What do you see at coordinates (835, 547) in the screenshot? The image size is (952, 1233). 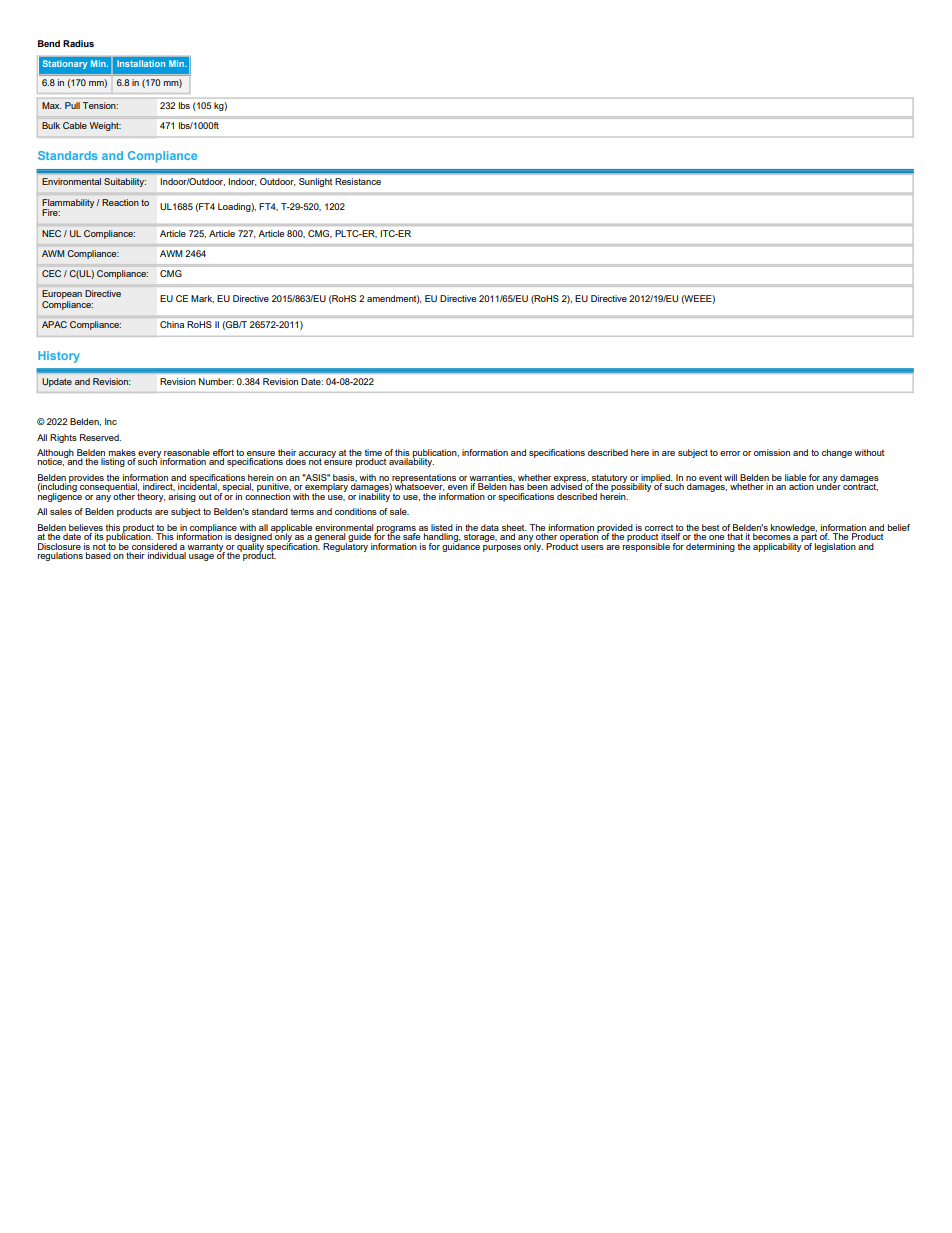 I see `legislation` at bounding box center [835, 547].
